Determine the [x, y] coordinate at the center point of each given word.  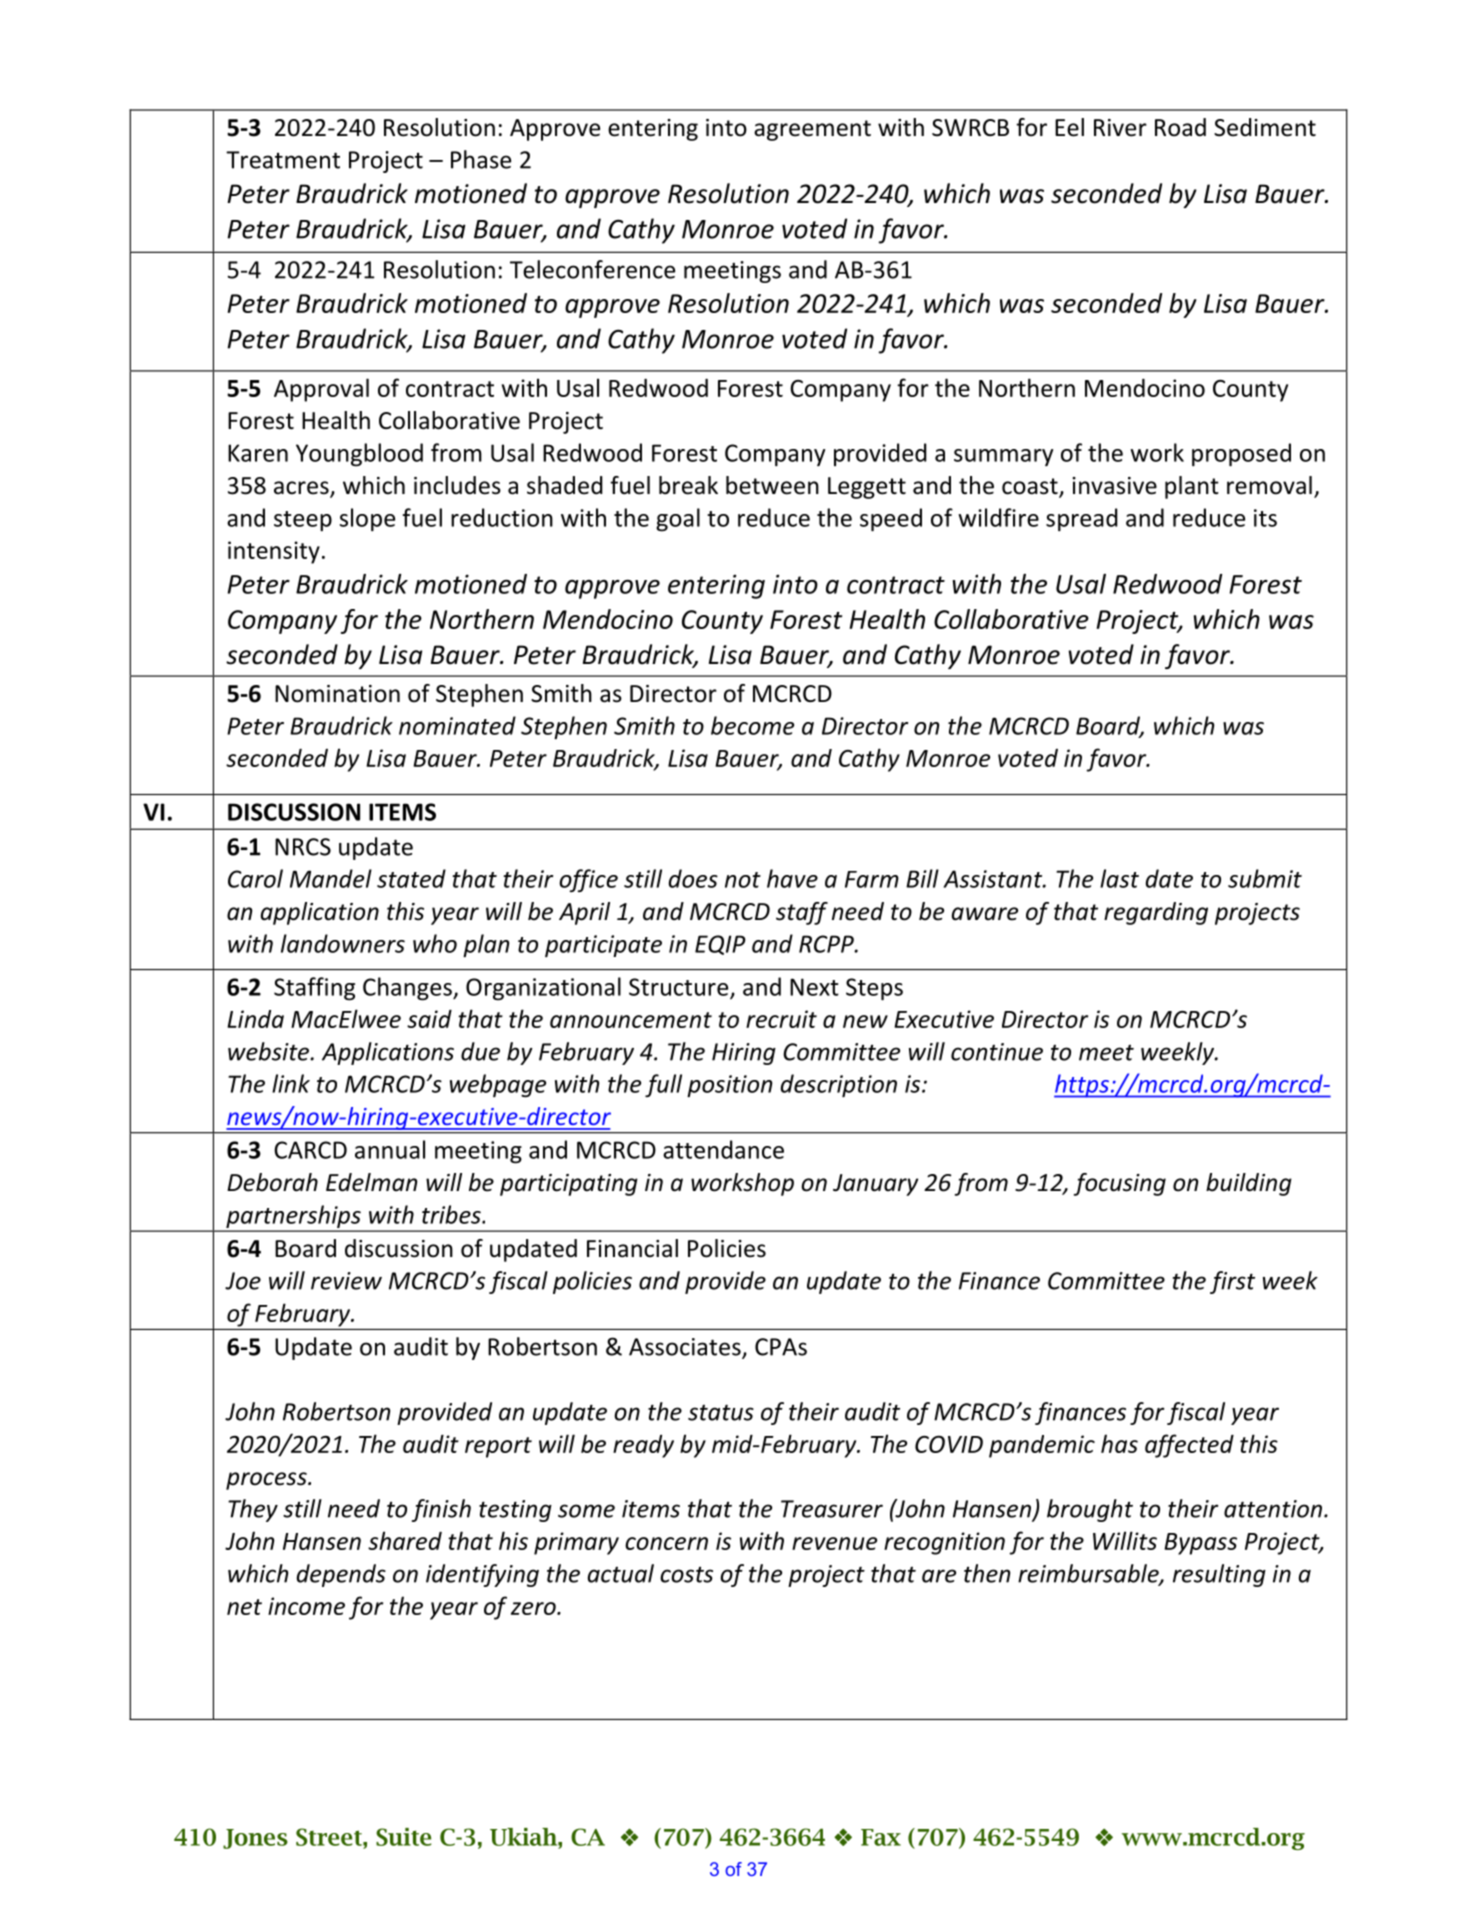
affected [1189, 1446]
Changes [408, 989]
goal [678, 520]
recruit [781, 1019]
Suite [404, 1837]
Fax [881, 1837]
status [721, 1412]
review [346, 1281]
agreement [812, 130]
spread [1082, 519]
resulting [1219, 1575]
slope [367, 519]
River [1120, 128]
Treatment [283, 160]
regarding [1156, 913]
